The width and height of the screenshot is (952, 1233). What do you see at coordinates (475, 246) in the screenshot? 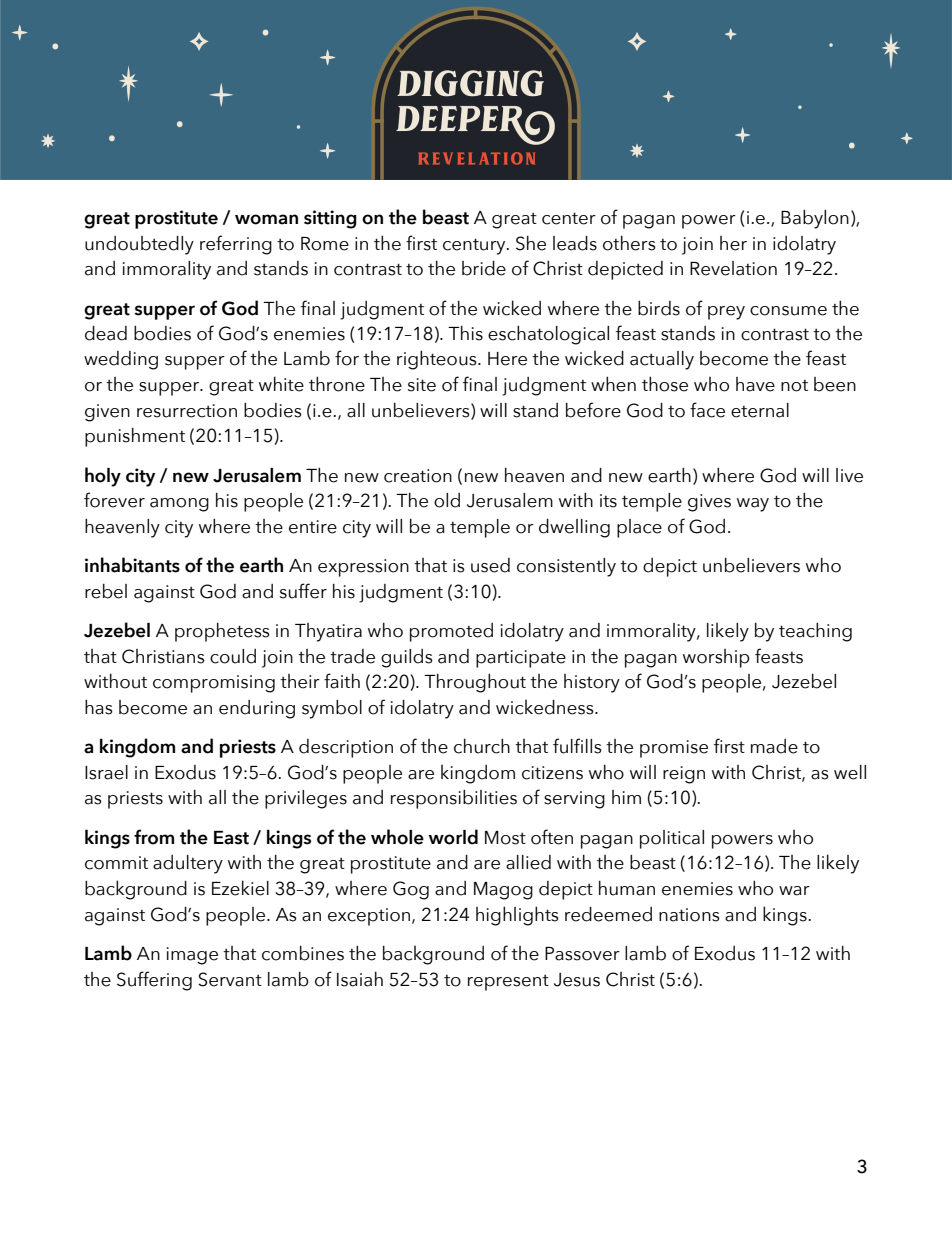
I see `century` at bounding box center [475, 246].
